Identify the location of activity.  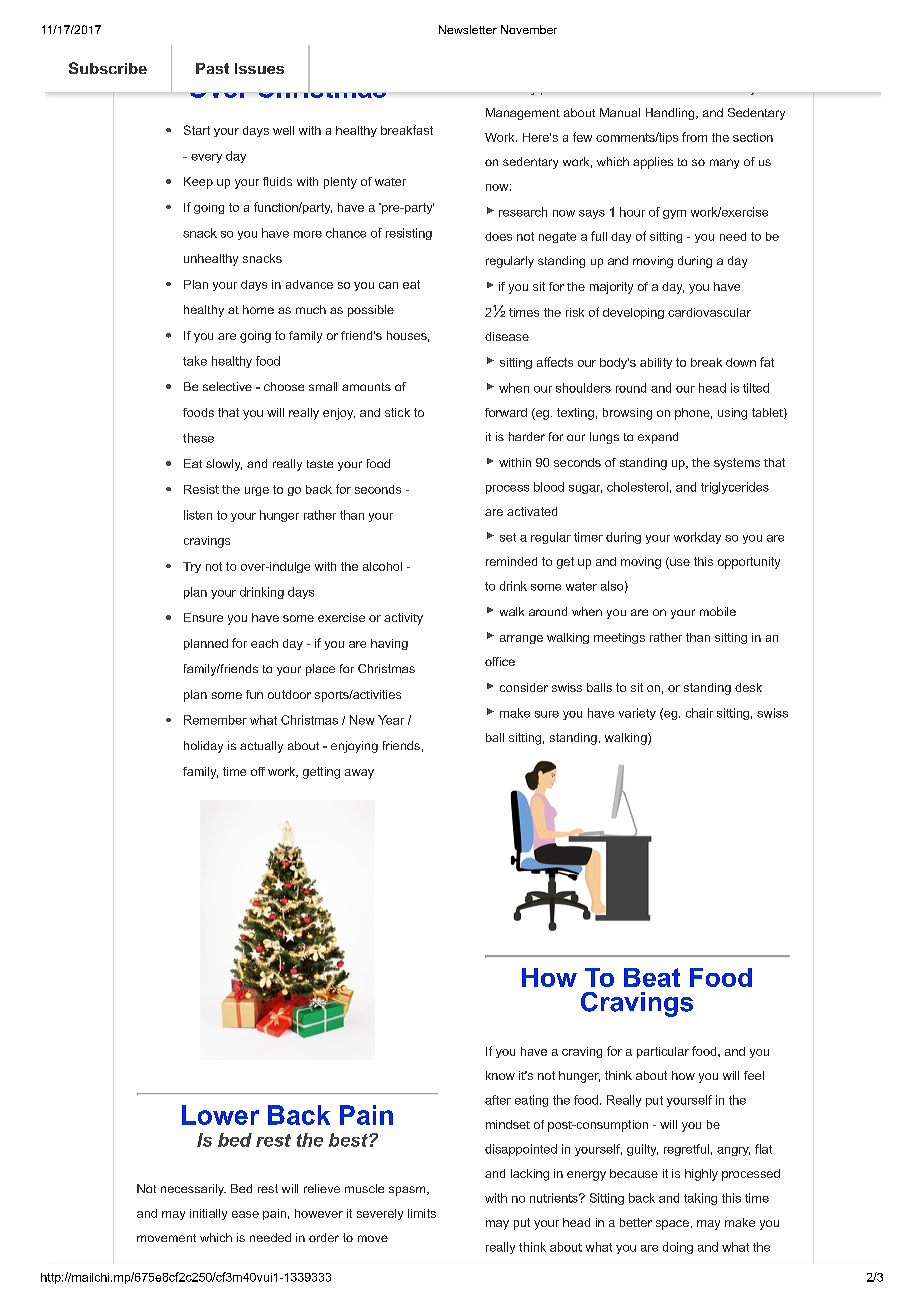
(403, 619).
